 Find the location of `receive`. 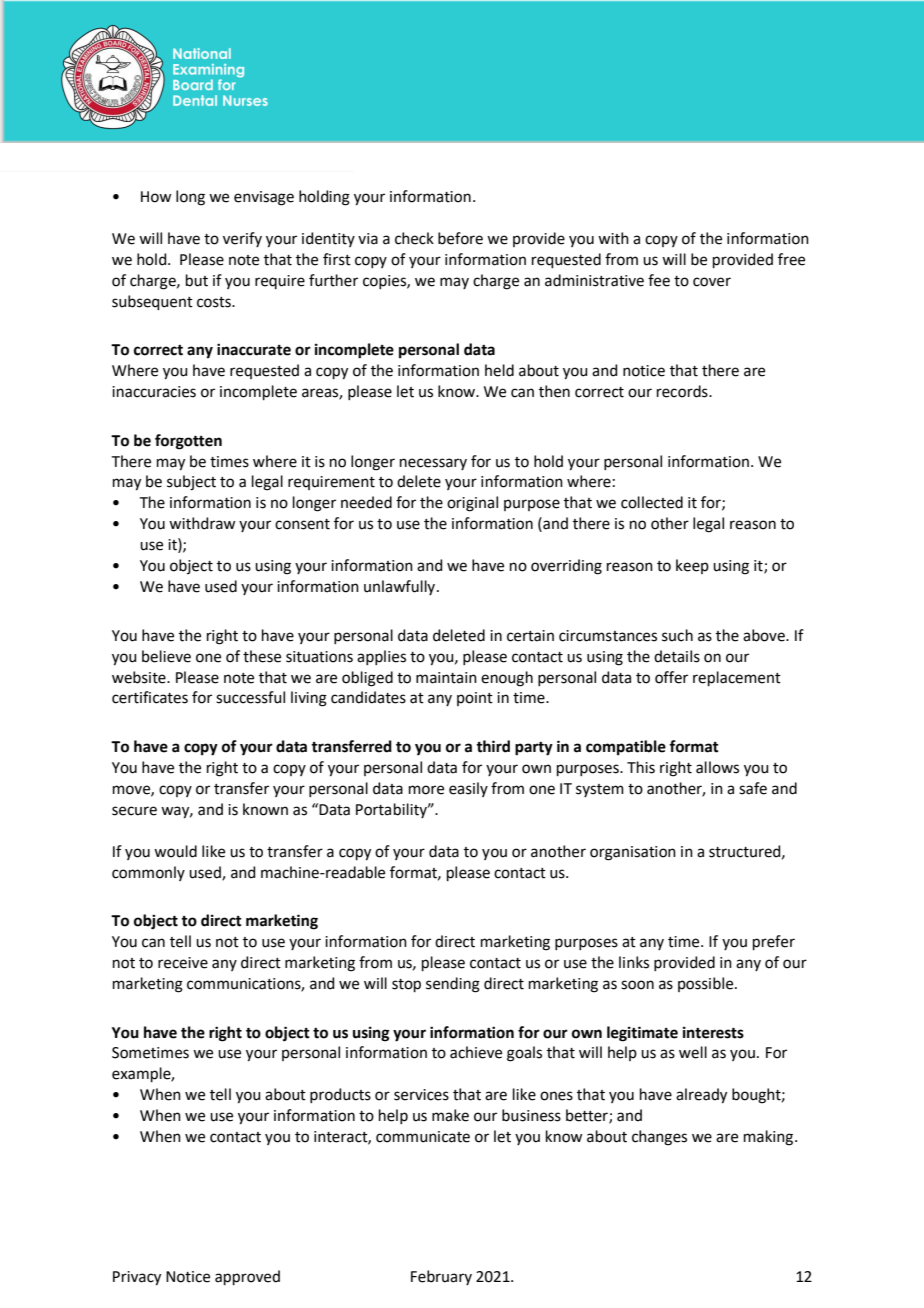

receive is located at coordinates (183, 963).
